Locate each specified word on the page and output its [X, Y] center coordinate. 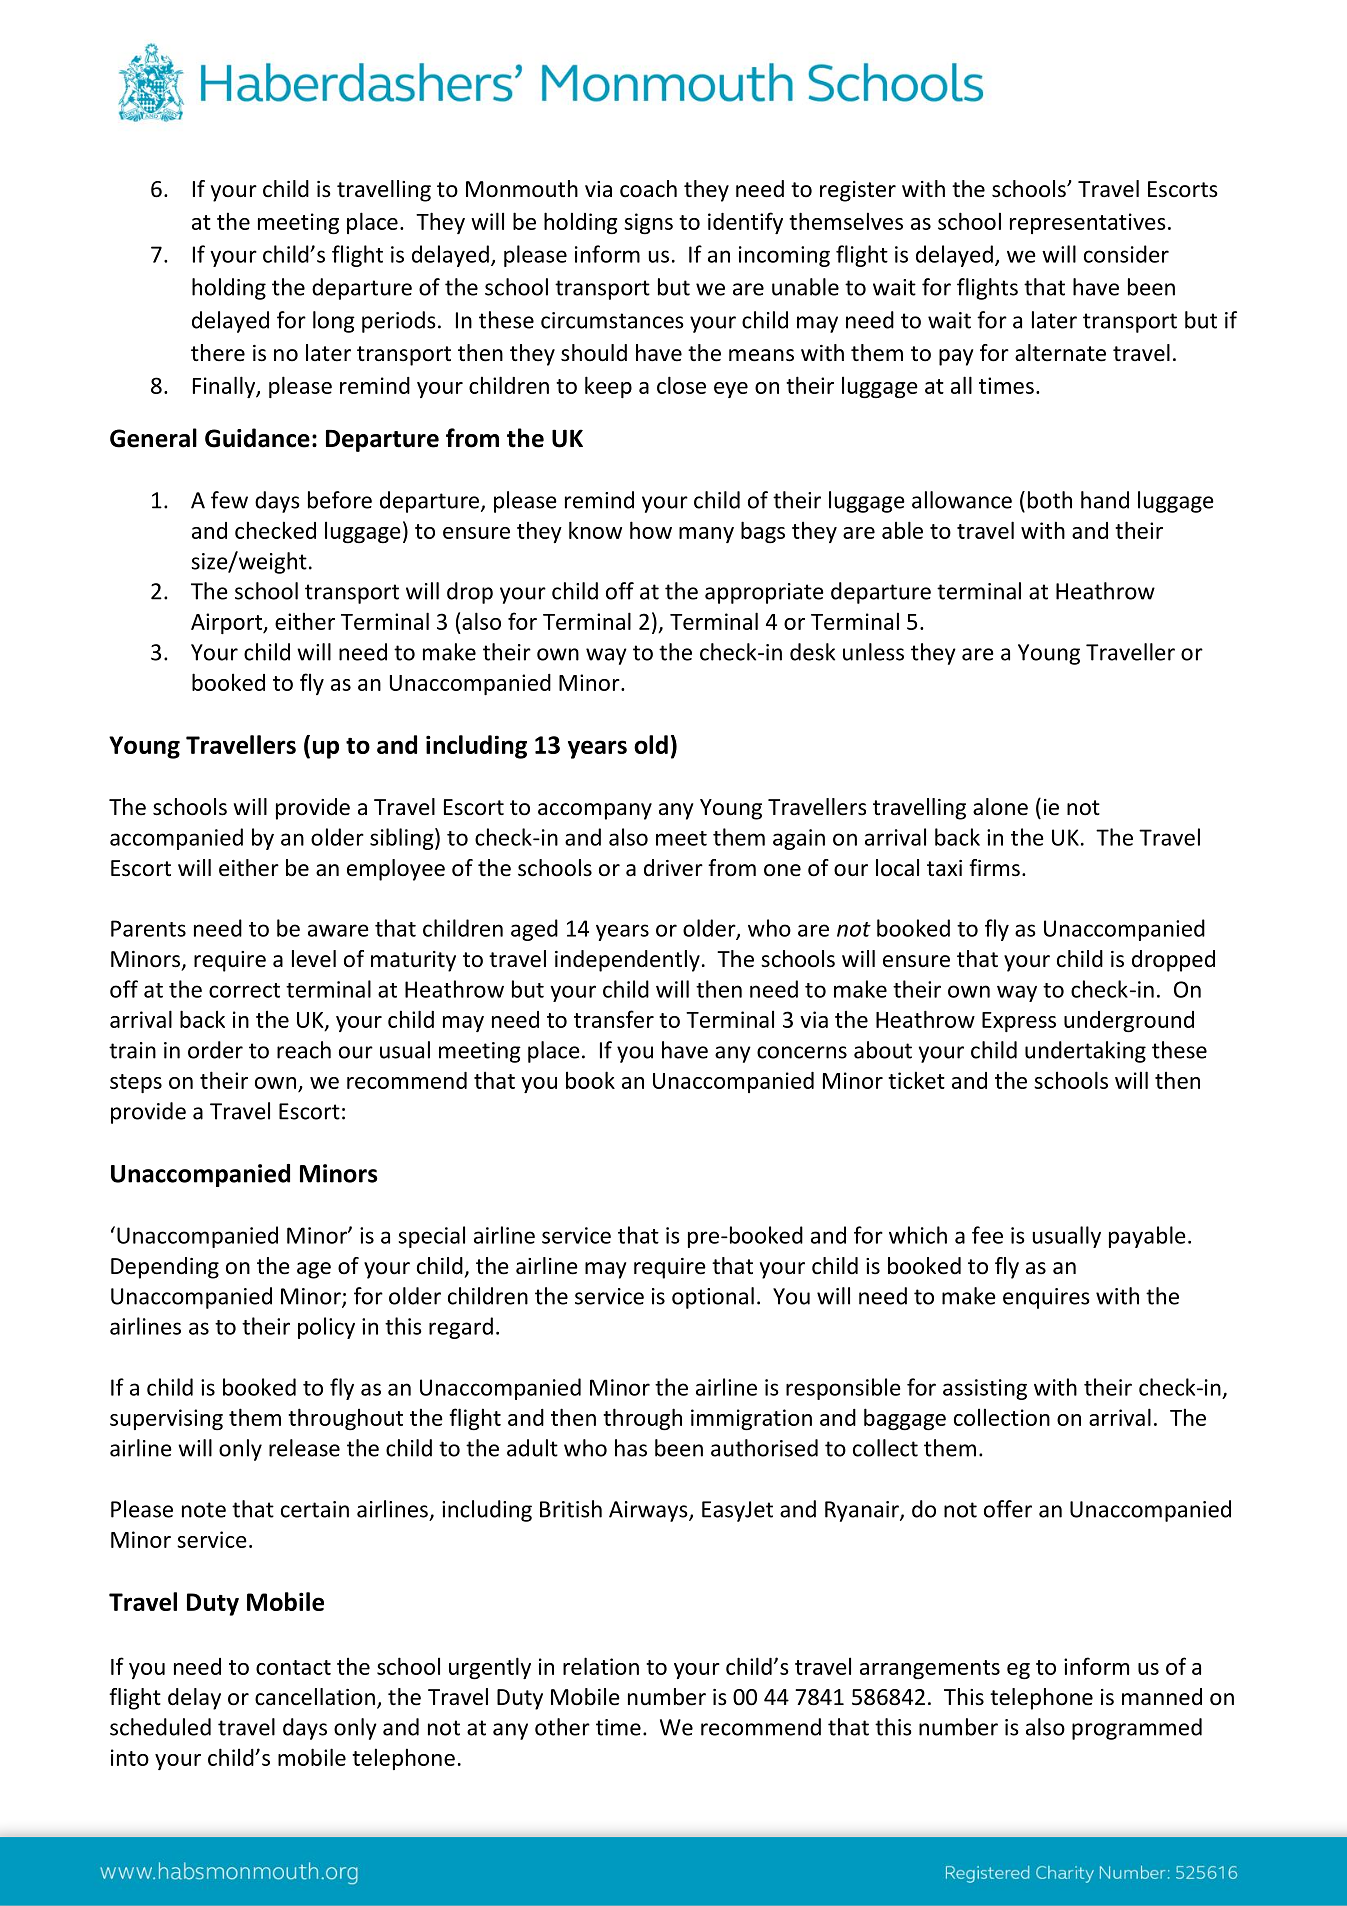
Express [1019, 1022]
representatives [1088, 223]
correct [244, 990]
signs [648, 223]
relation [601, 1666]
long [334, 322]
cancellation [315, 1697]
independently [627, 961]
